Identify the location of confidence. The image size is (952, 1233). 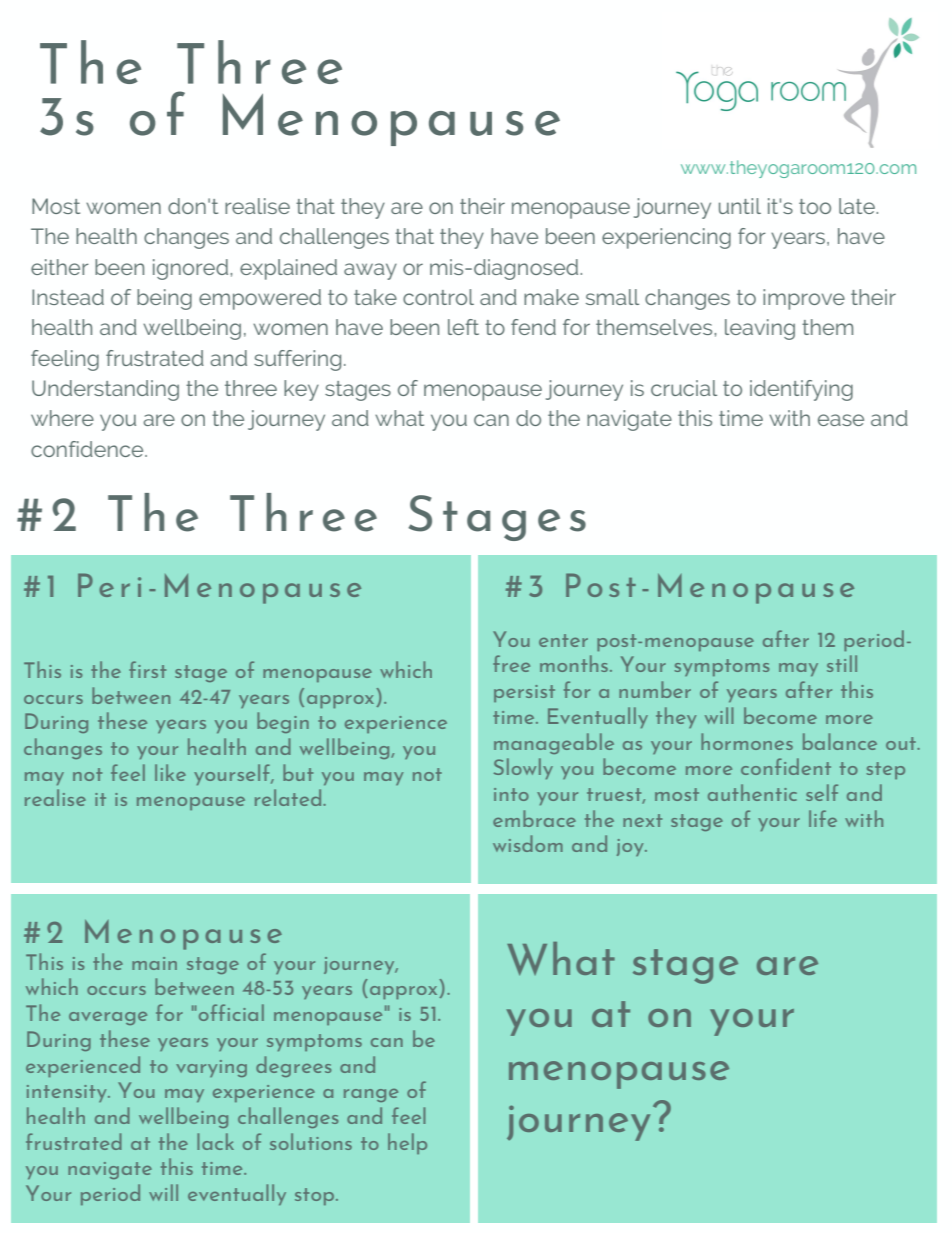
(88, 449).
